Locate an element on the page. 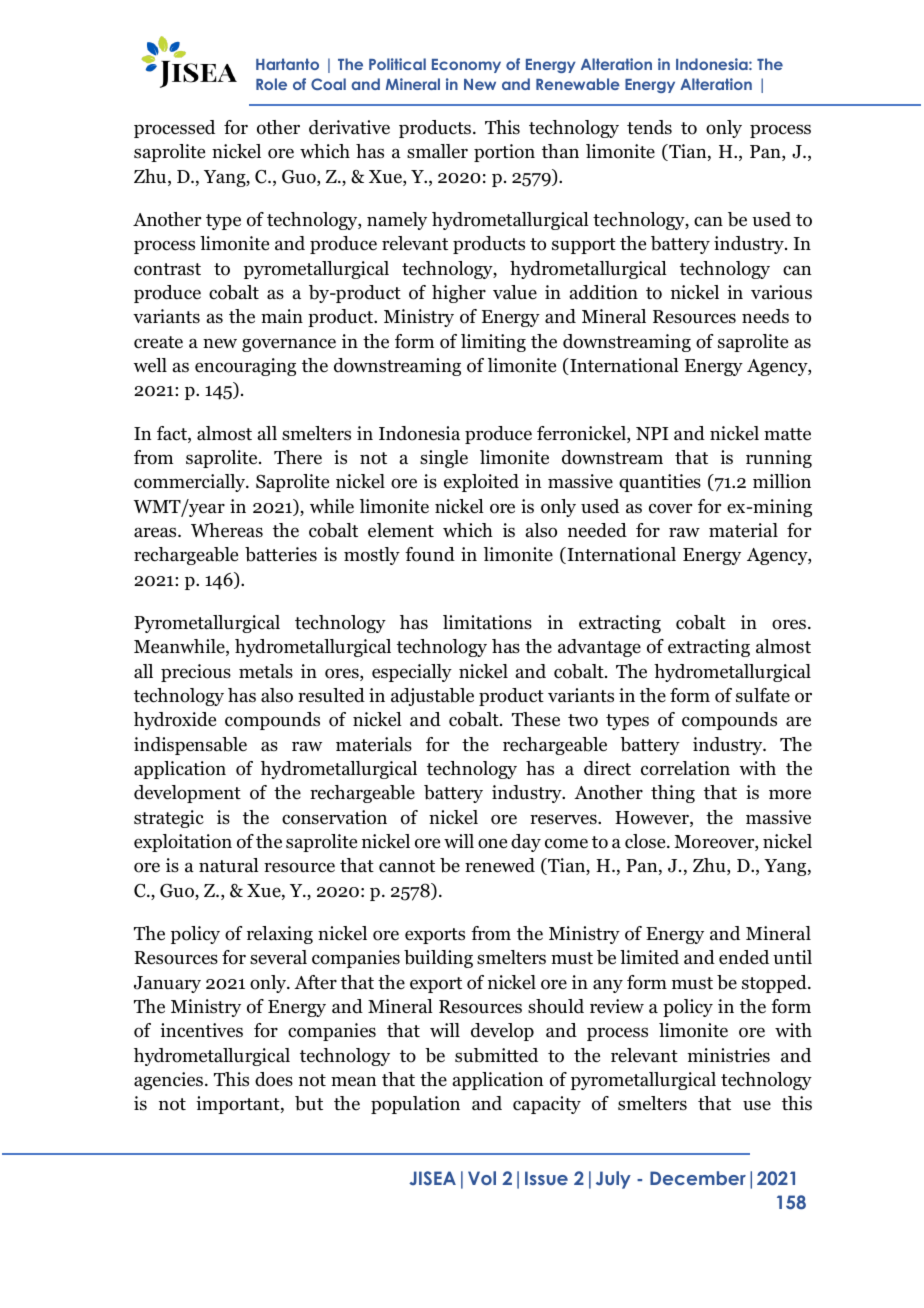 The width and height of the image is (924, 1308). Role is located at coordinates (271, 84).
